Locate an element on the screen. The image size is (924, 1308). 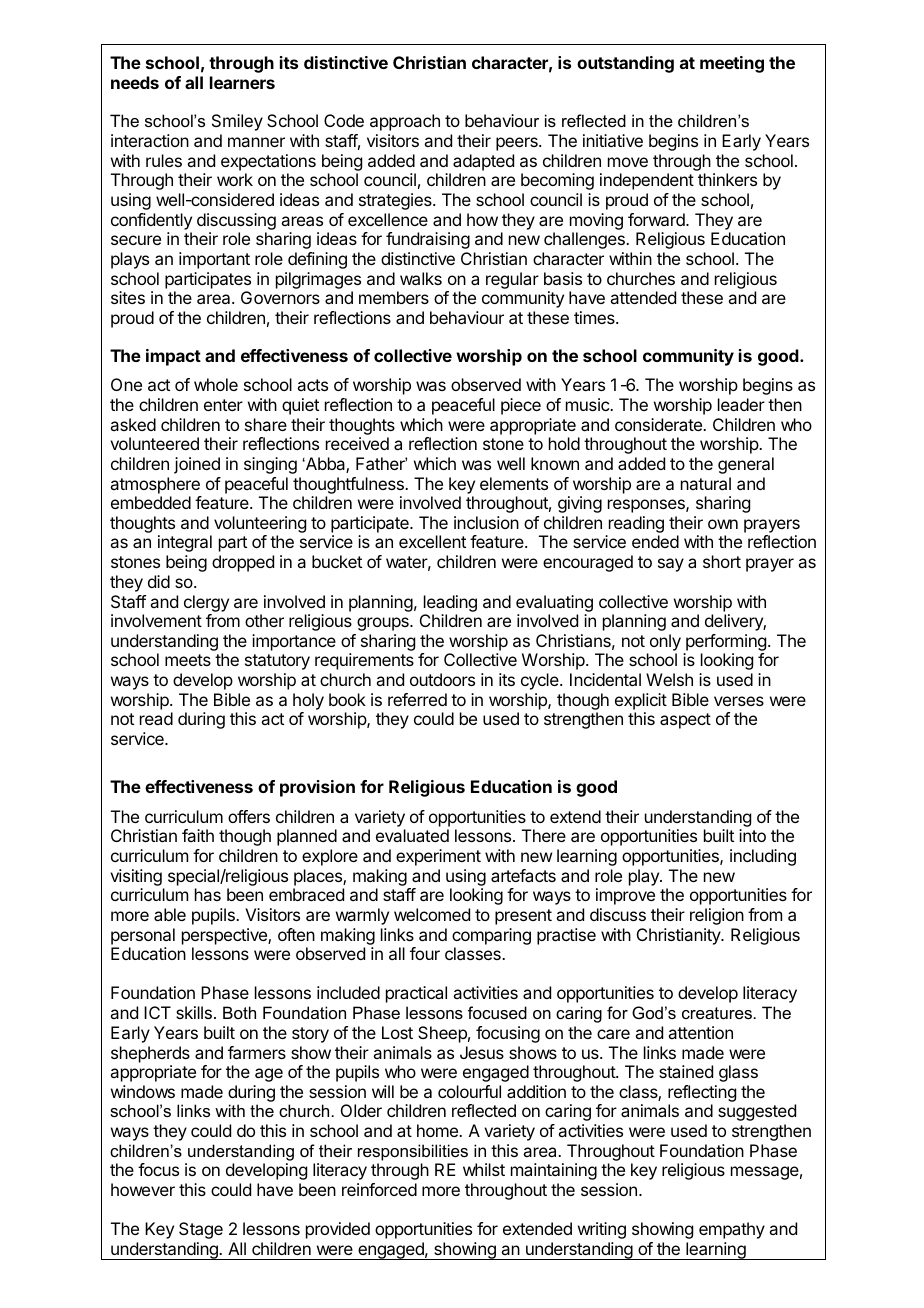
meets is located at coordinates (188, 660).
